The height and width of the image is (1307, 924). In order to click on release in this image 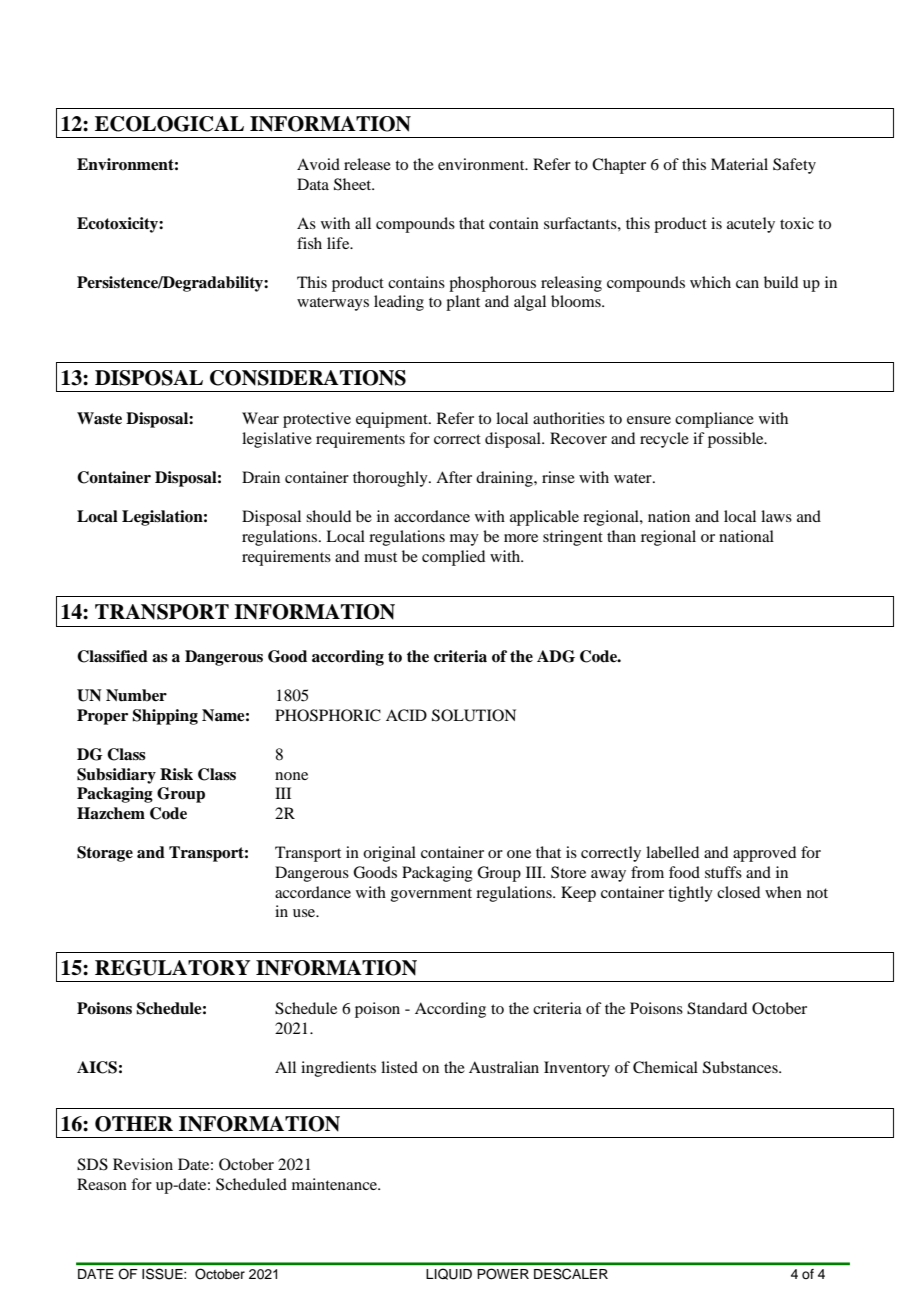, I will do `click(367, 164)`.
